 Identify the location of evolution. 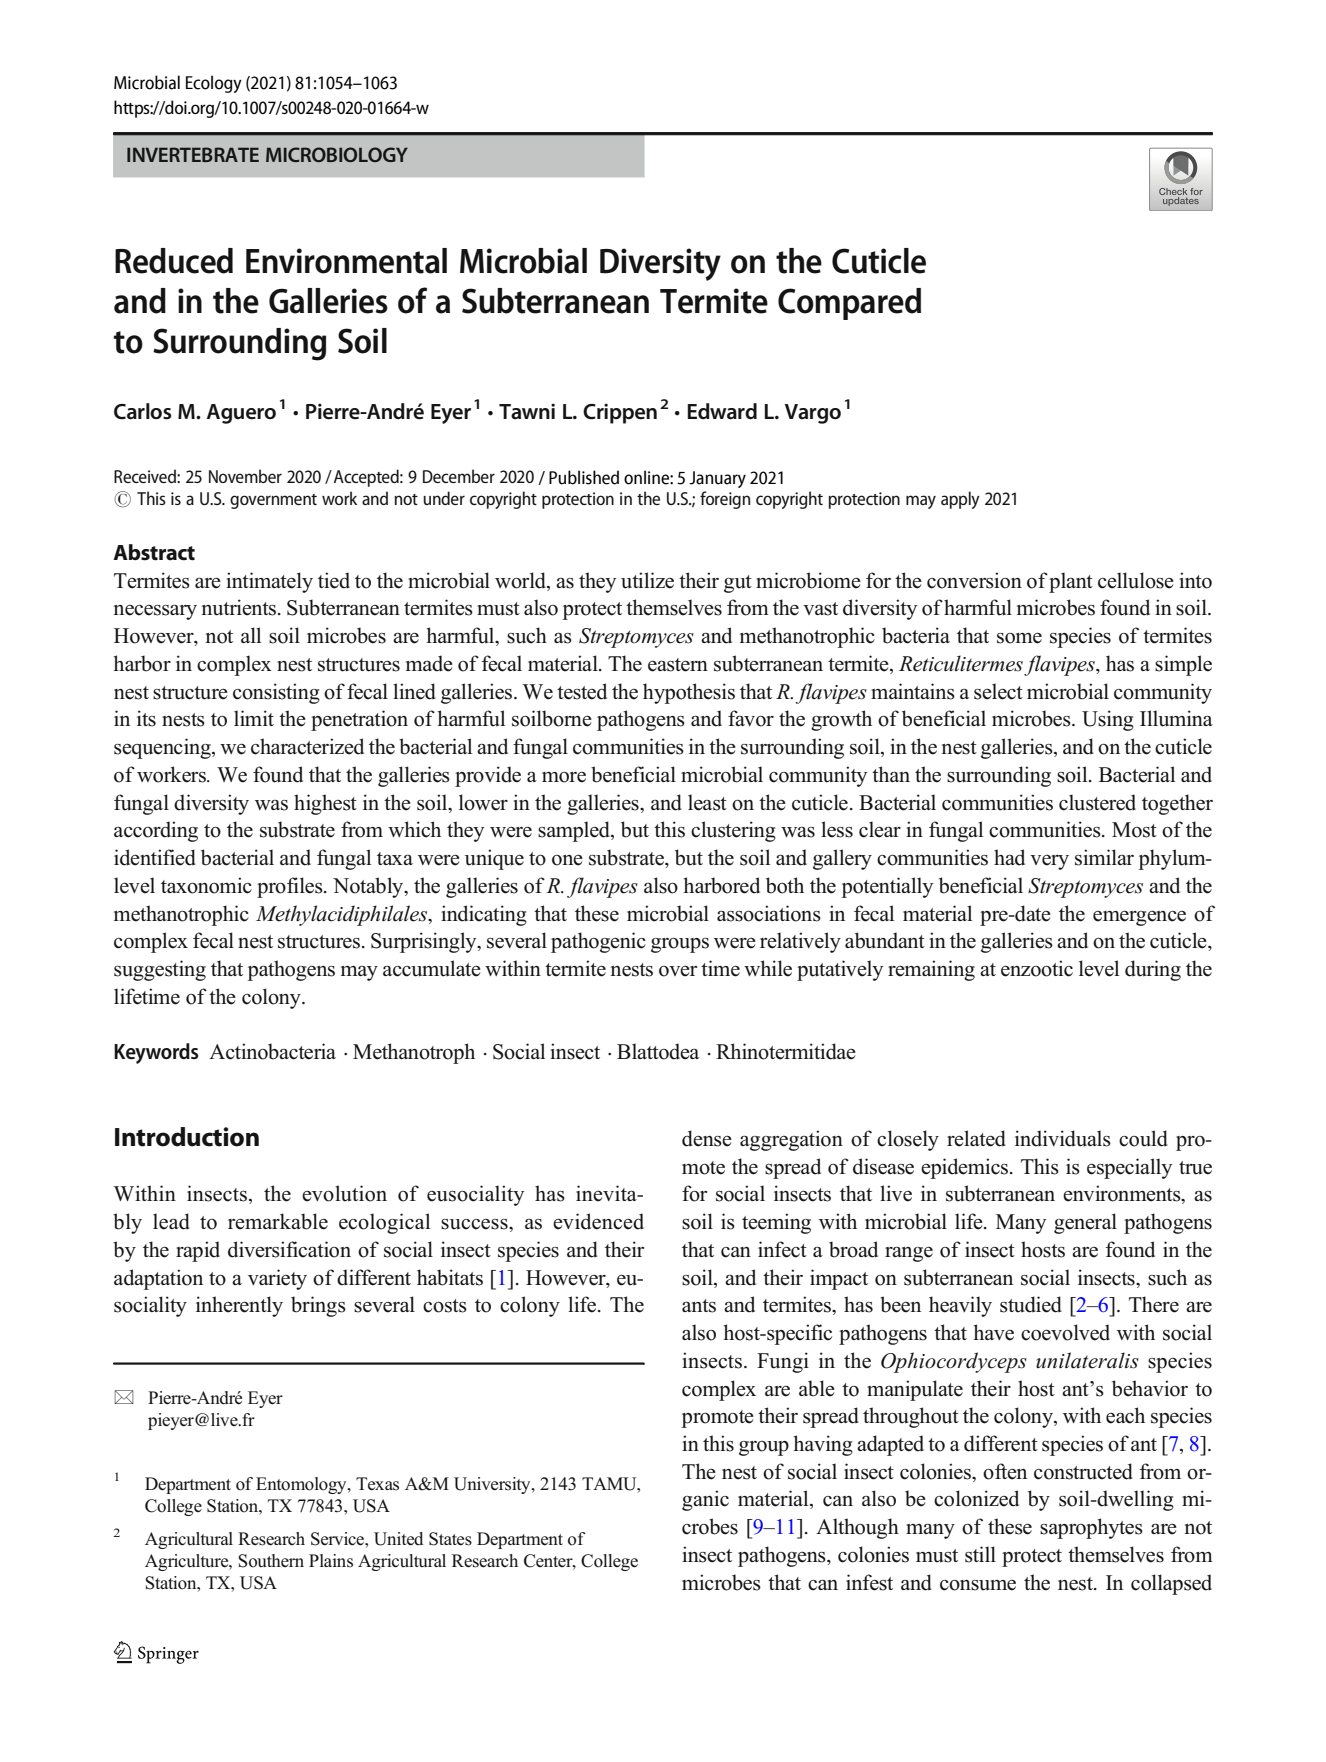
(344, 1193).
